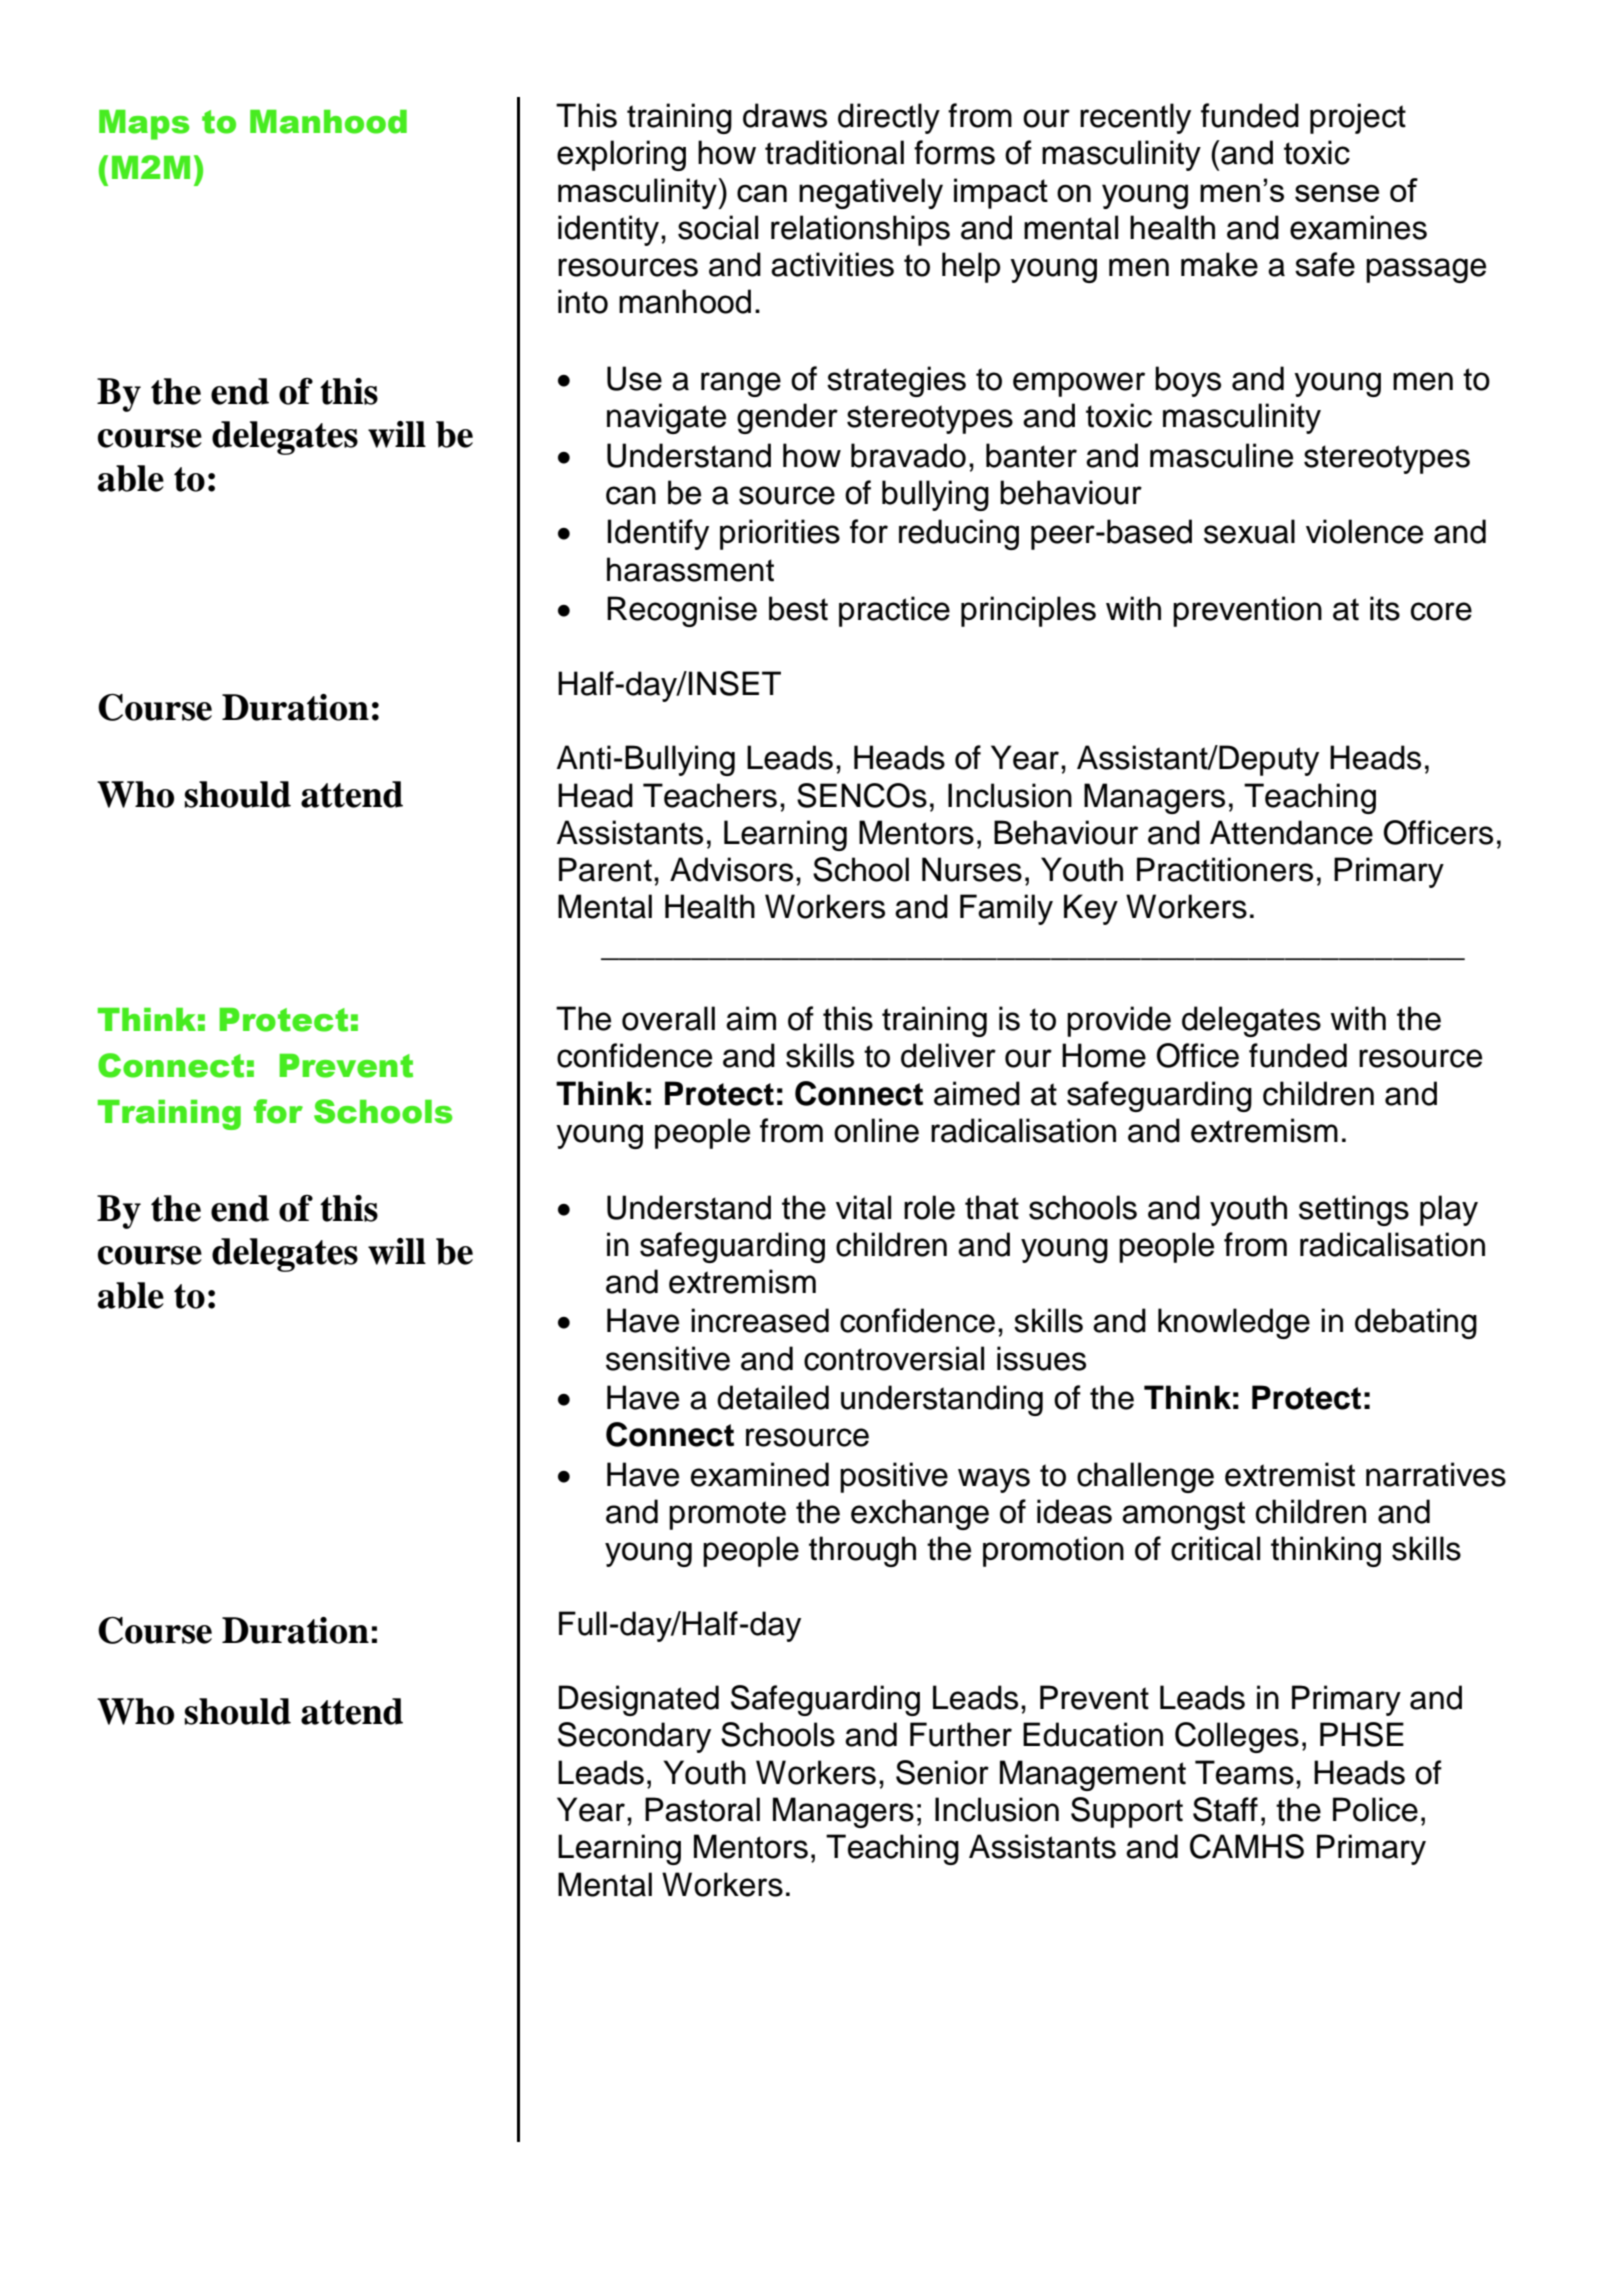  I want to click on traditional, so click(834, 152).
